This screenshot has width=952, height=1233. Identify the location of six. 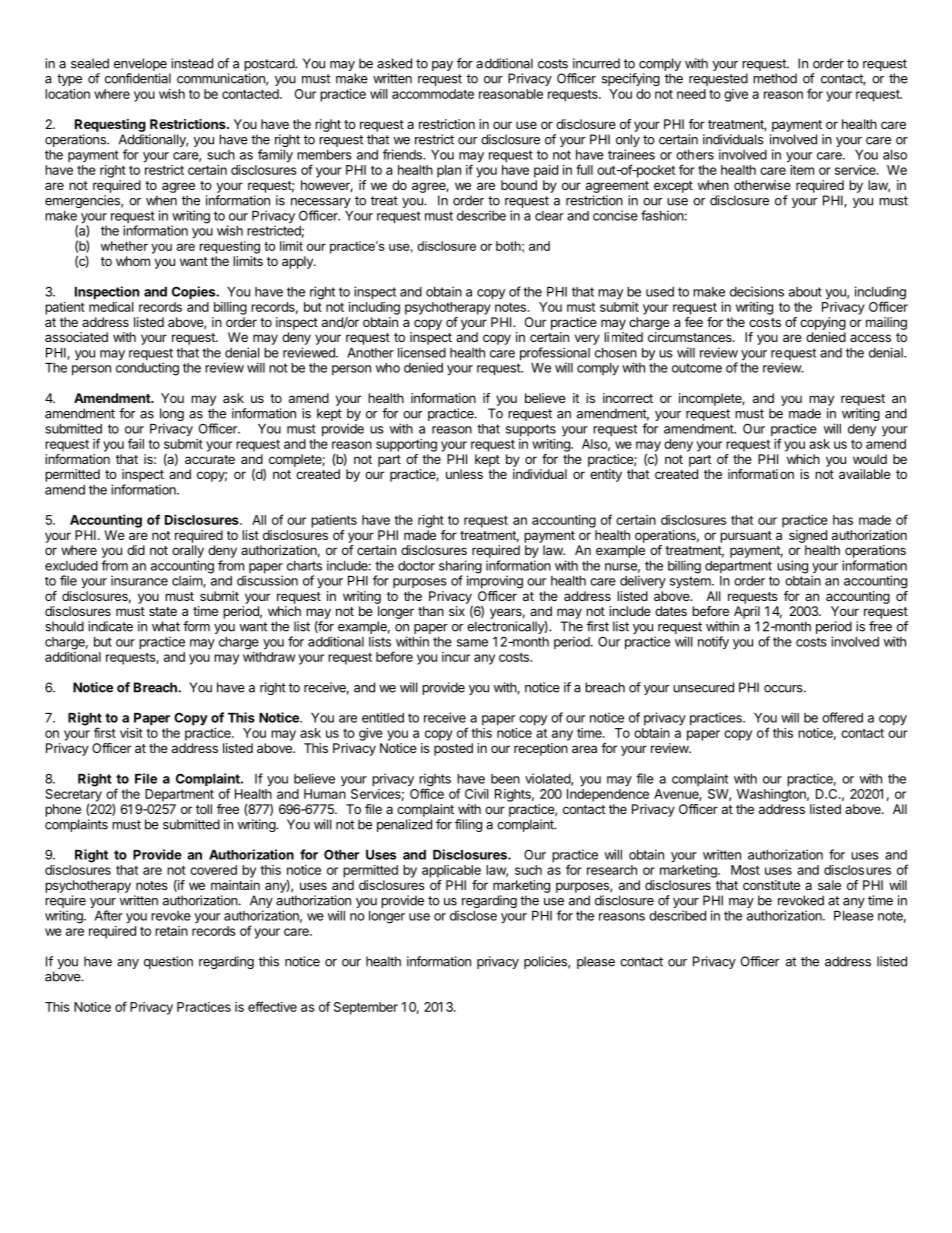
(457, 611).
